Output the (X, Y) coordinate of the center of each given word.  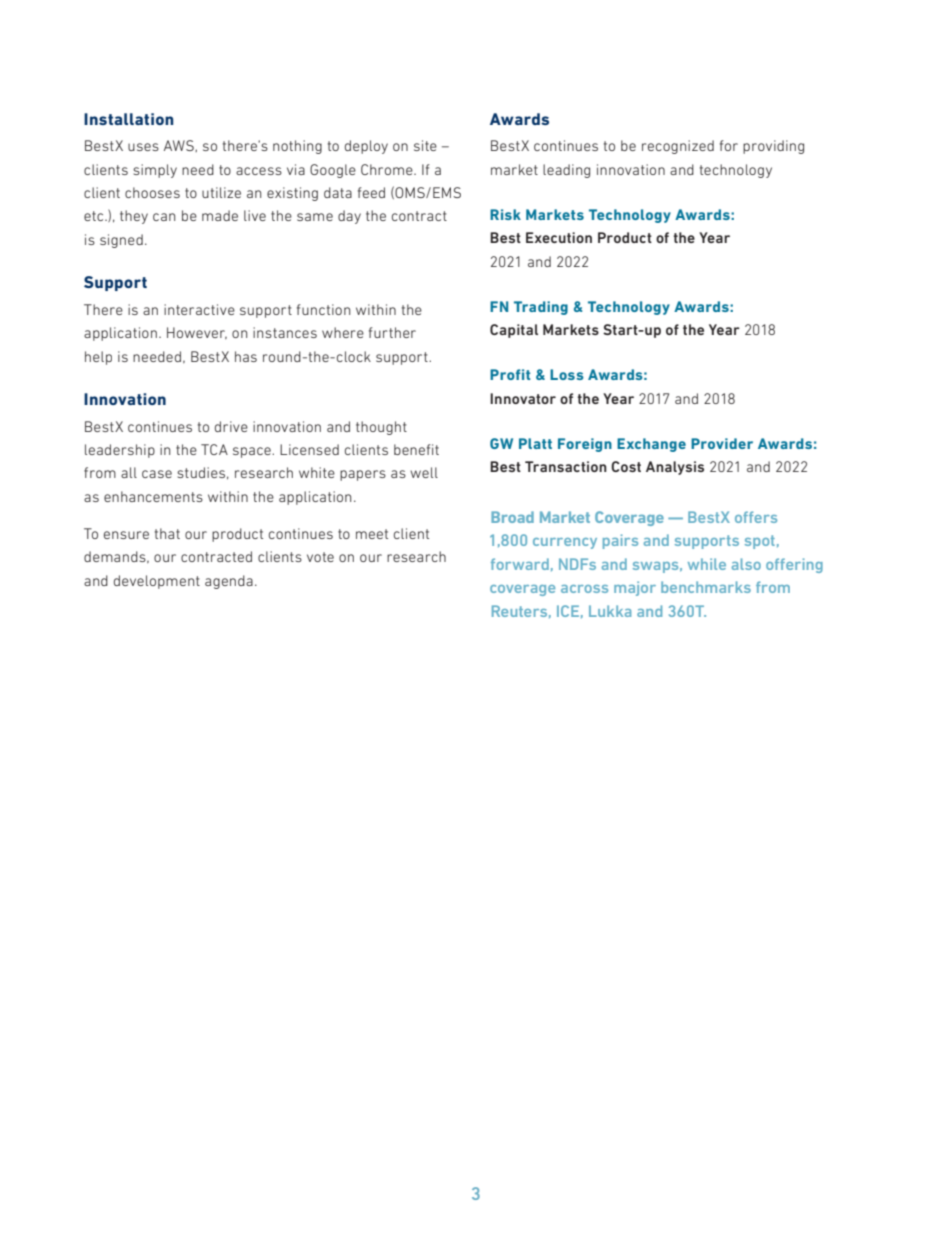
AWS (180, 146)
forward (520, 564)
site (425, 145)
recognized (678, 147)
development (157, 582)
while (707, 564)
